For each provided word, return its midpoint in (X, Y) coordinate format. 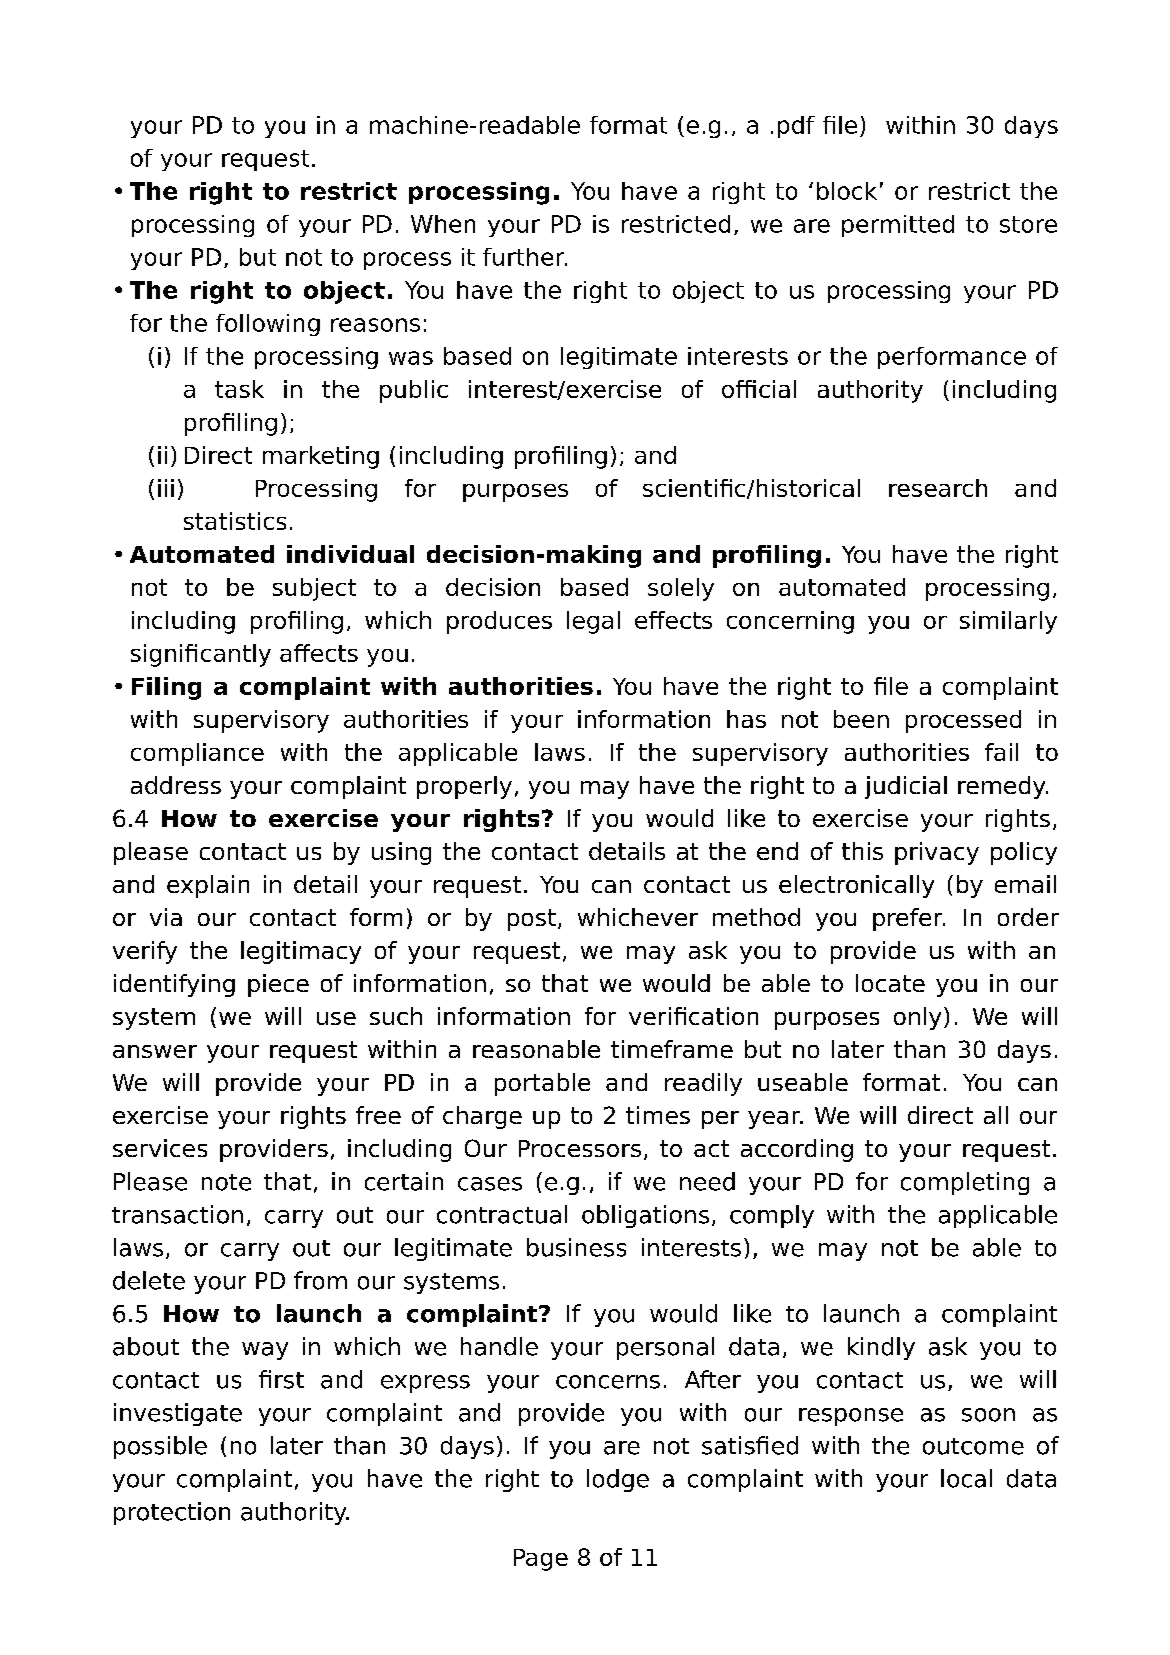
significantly (201, 655)
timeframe (672, 1049)
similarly (1008, 622)
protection (172, 1513)
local (966, 1478)
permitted (898, 226)
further (525, 257)
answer (155, 1051)
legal (593, 622)
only (917, 1018)
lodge (618, 1480)
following (268, 325)
